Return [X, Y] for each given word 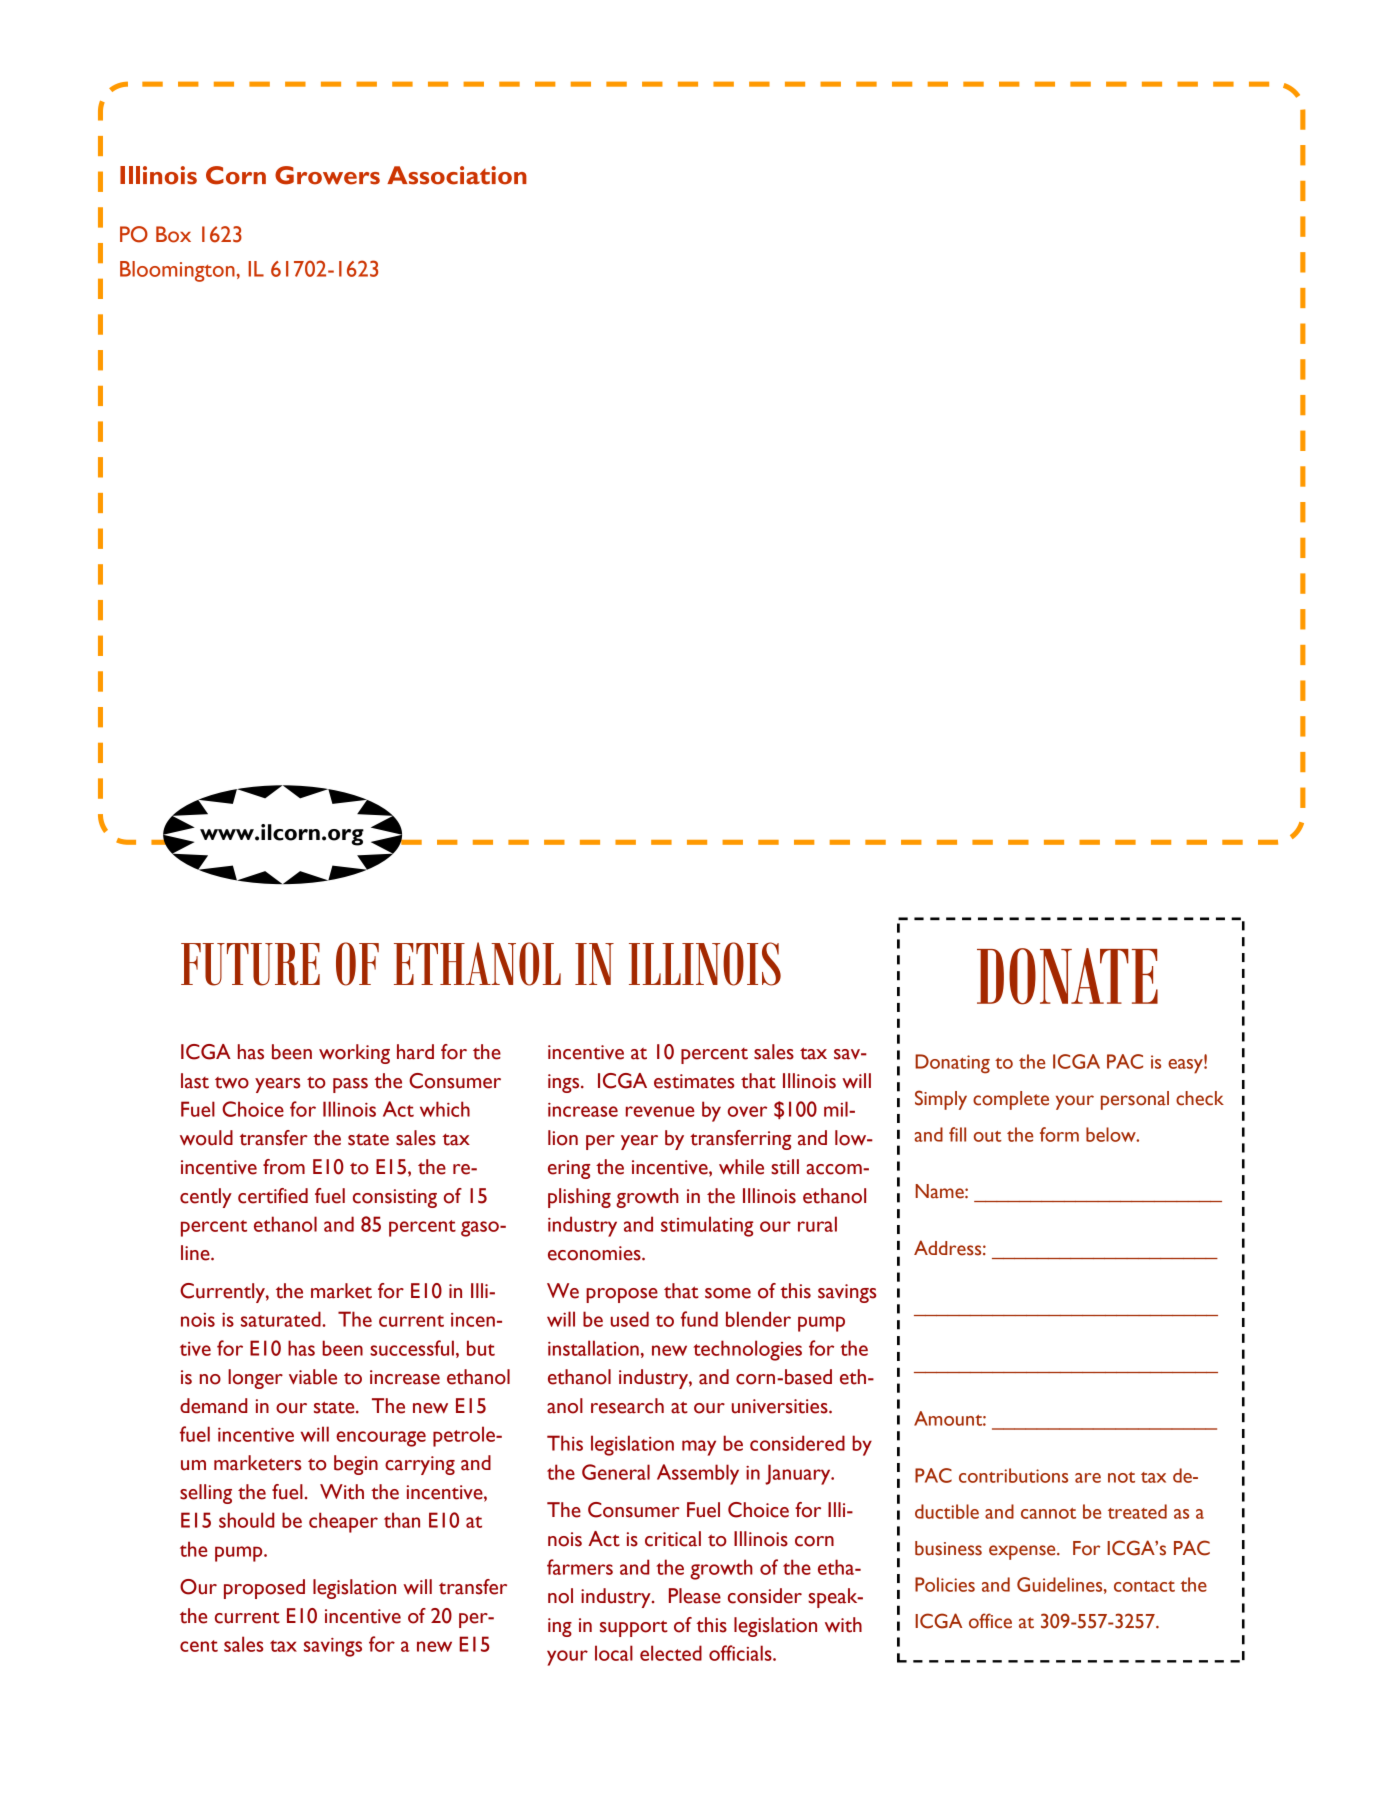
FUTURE [250, 964]
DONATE [1067, 976]
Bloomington [177, 271]
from [284, 1167]
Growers [327, 175]
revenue [660, 1111]
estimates [694, 1081]
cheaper [343, 1522]
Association [457, 175]
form [1059, 1134]
